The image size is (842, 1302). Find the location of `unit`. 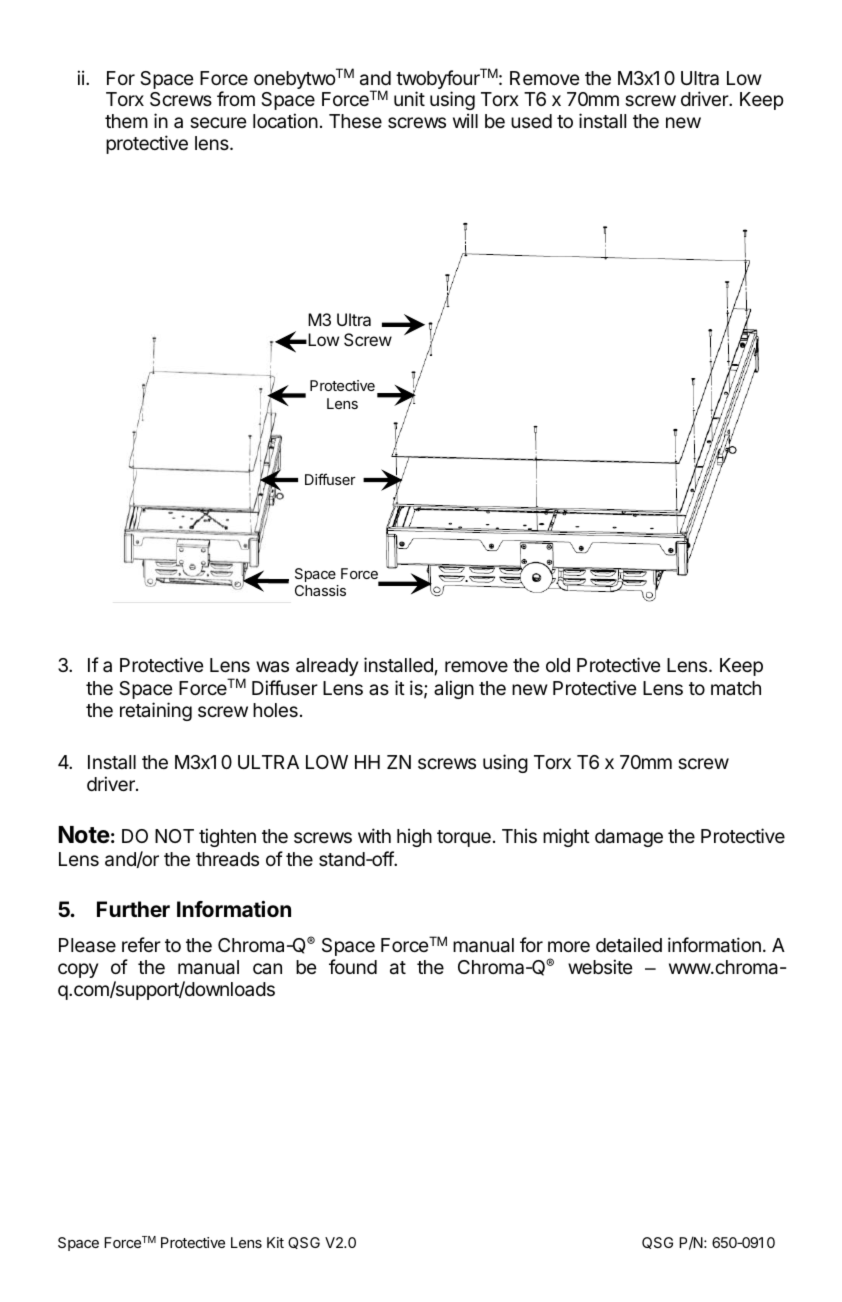

unit is located at coordinates (409, 98).
